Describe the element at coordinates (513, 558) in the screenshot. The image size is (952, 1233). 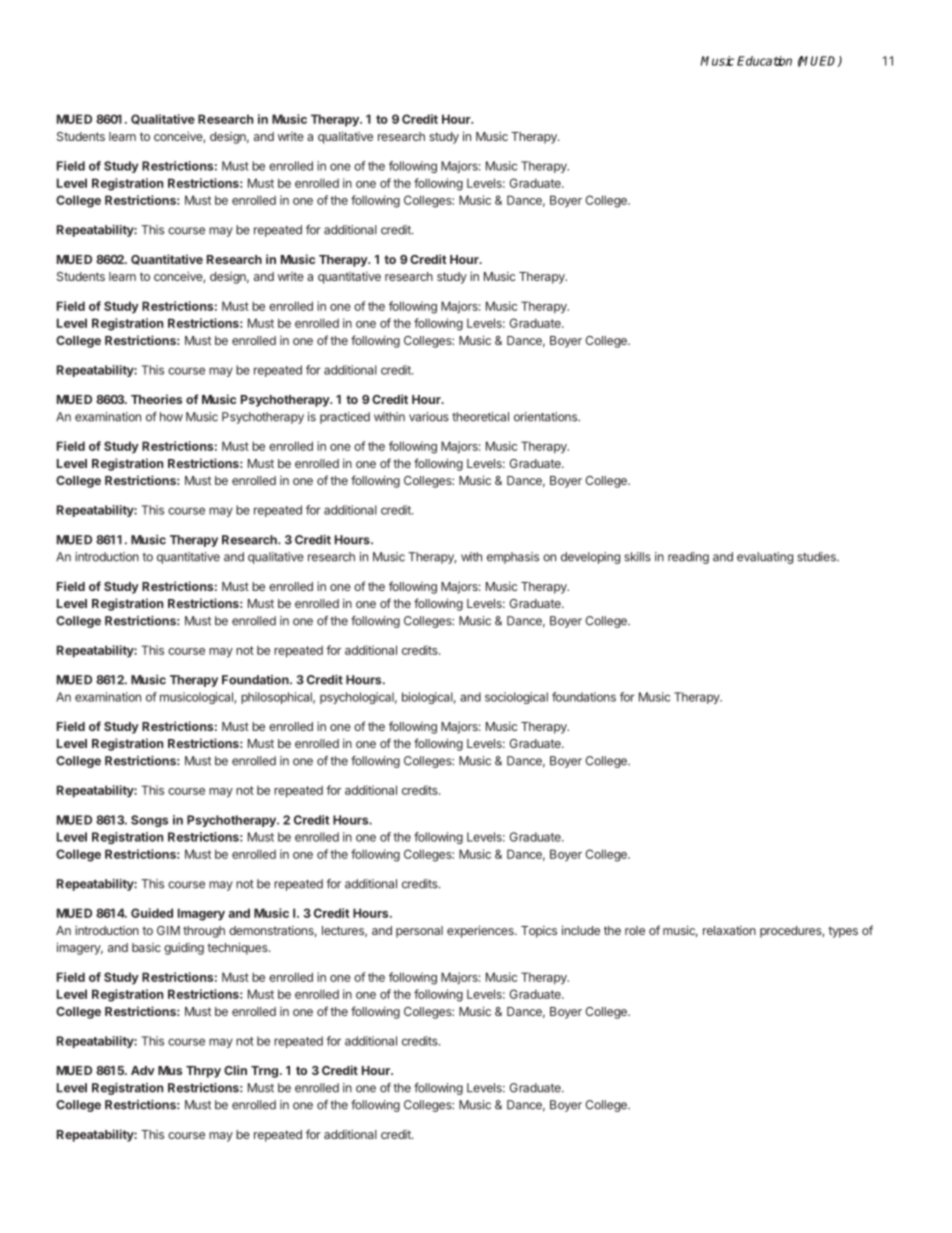
I see `emphasis` at that location.
